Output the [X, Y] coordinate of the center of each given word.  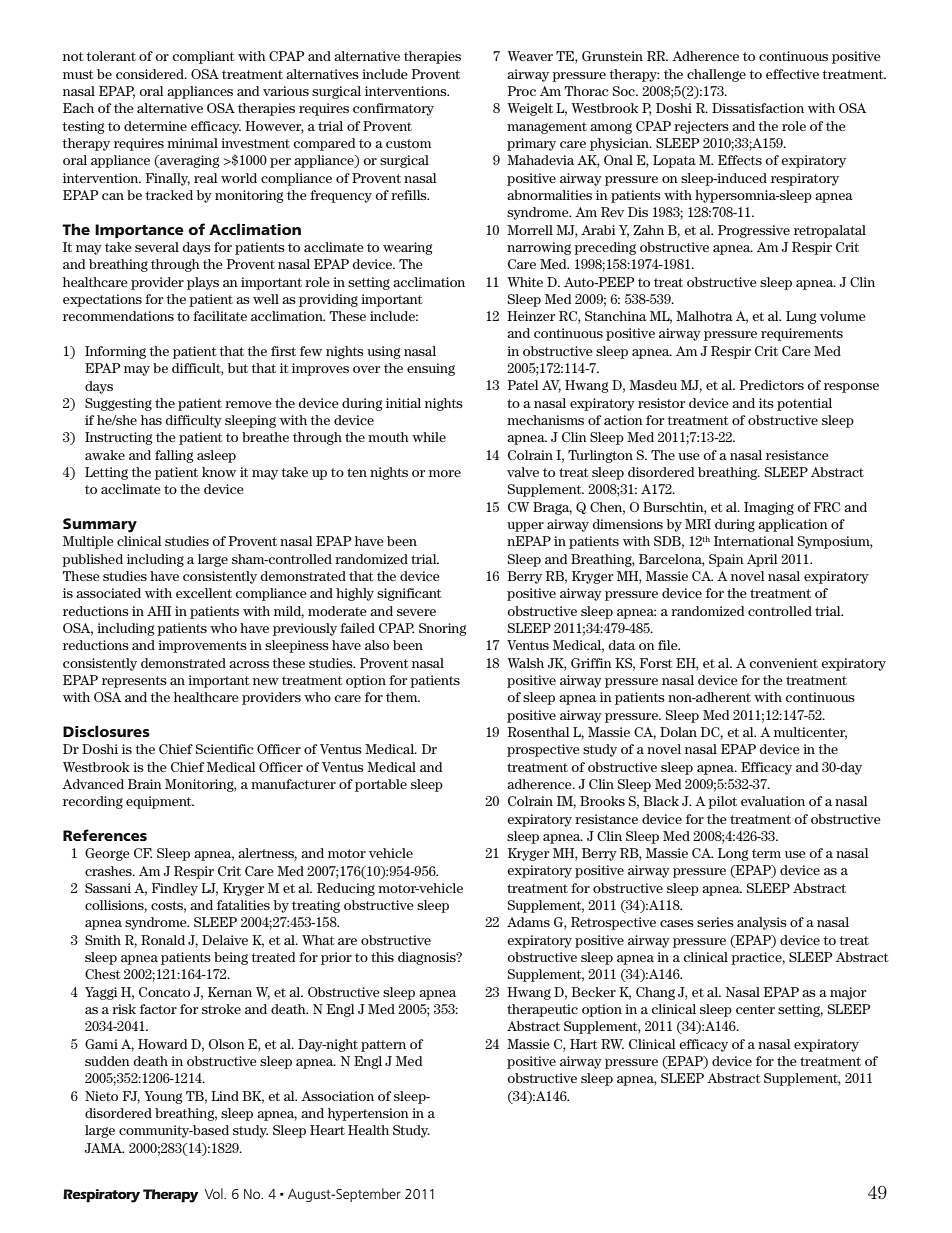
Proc [522, 91]
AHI [159, 611]
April [762, 560]
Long [733, 854]
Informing [115, 352]
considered [151, 74]
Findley [175, 889]
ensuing [431, 369]
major [848, 993]
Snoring [443, 629]
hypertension [368, 1114]
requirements [802, 334]
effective [792, 74]
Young [163, 1097]
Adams [528, 922]
